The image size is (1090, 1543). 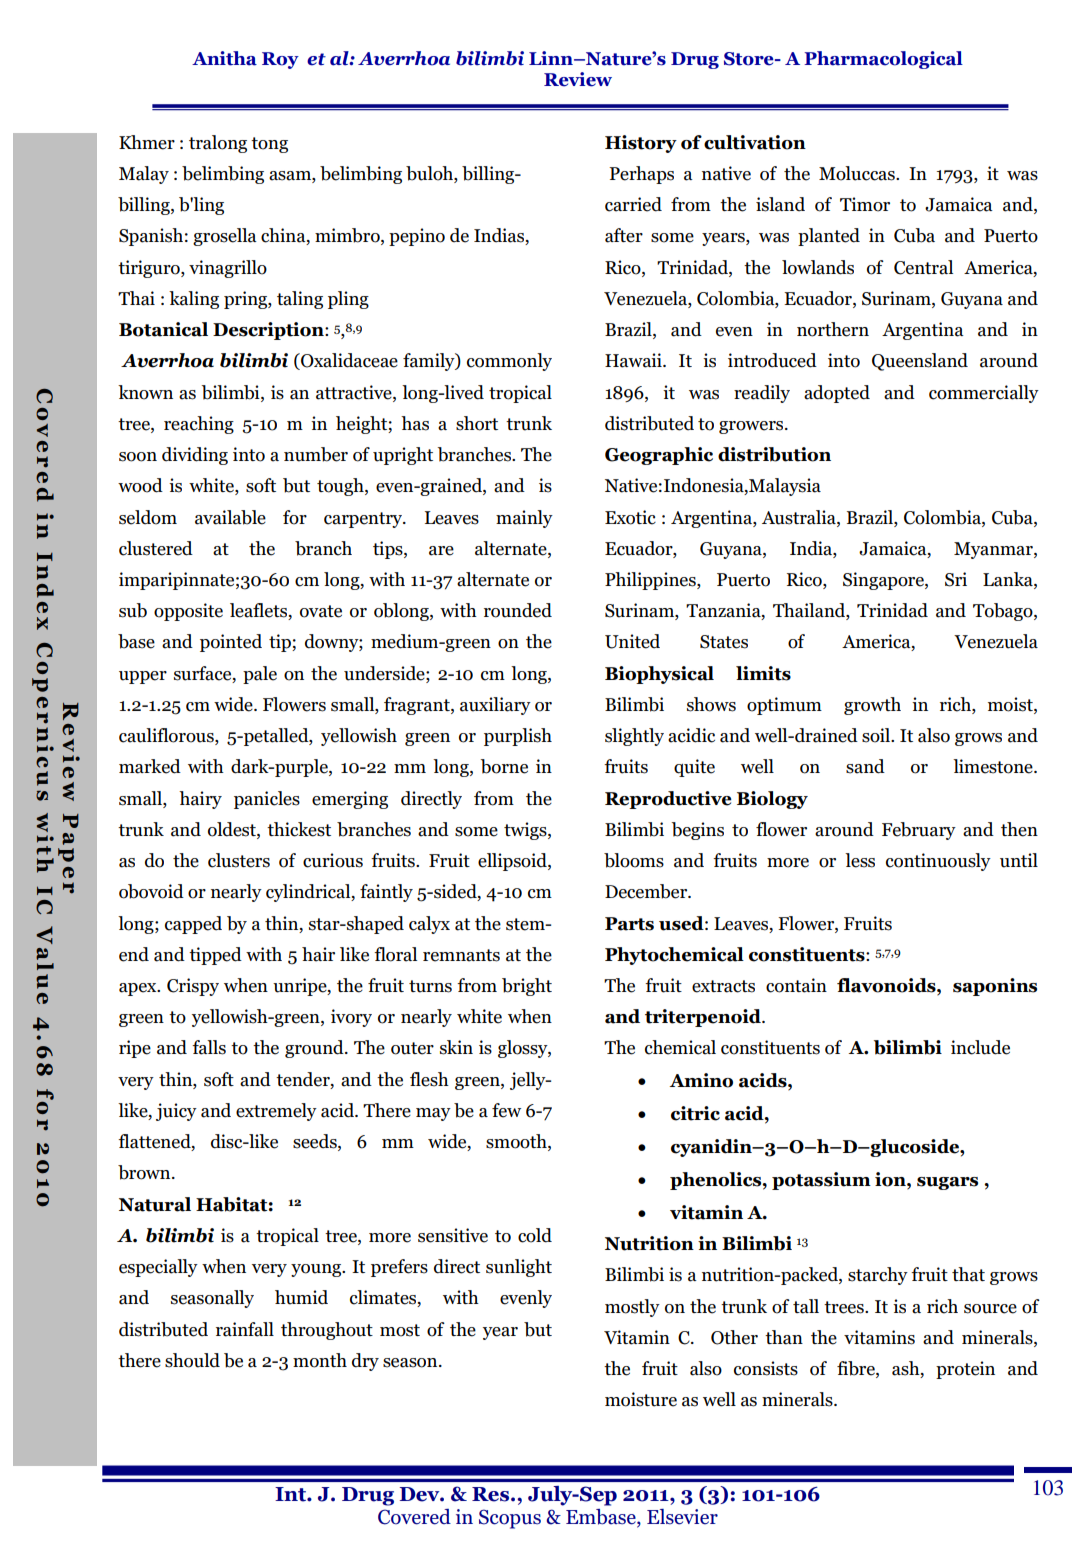 What do you see at coordinates (883, 60) in the document?
I see `Pharmacological` at bounding box center [883, 60].
